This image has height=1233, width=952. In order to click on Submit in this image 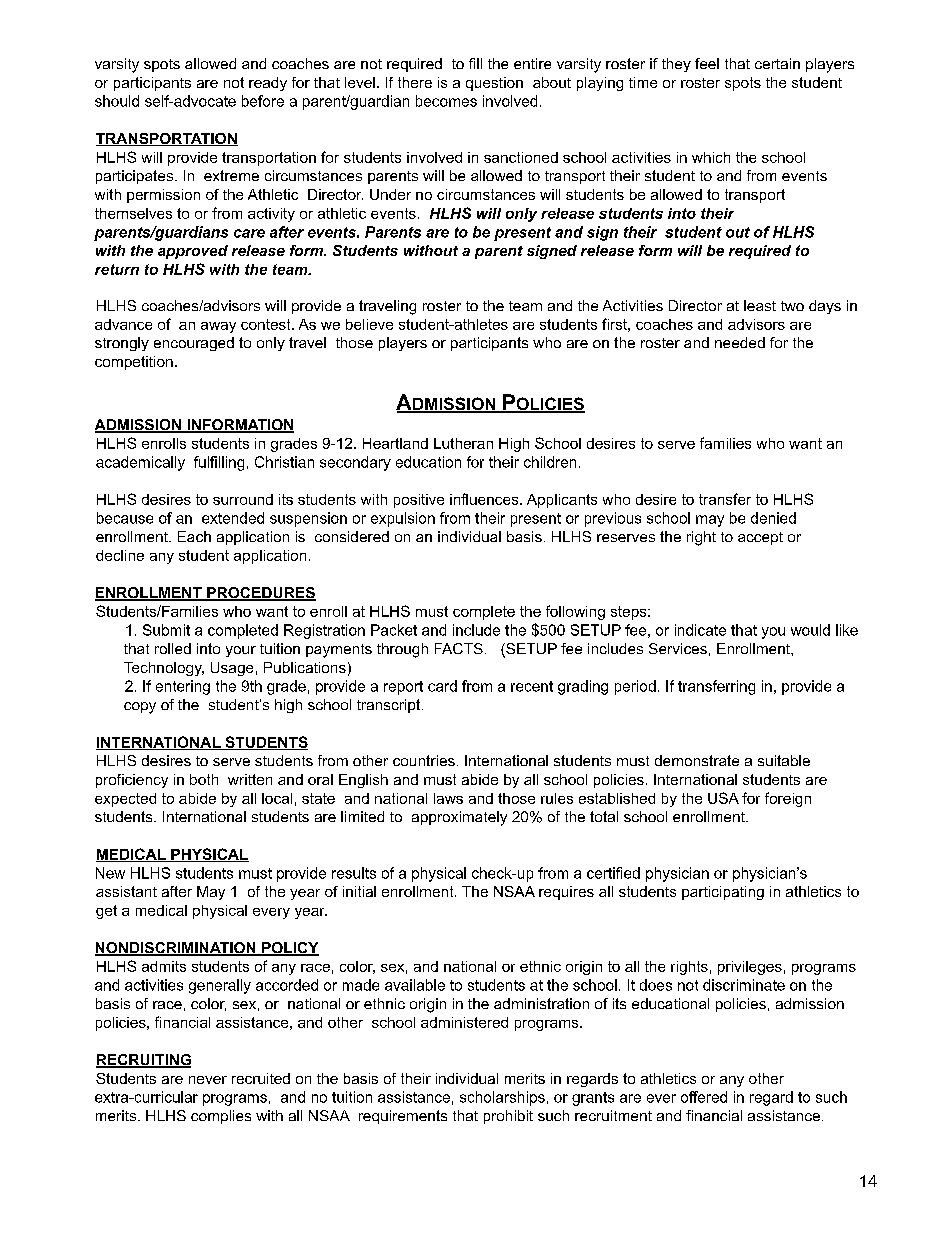, I will do `click(166, 630)`.
